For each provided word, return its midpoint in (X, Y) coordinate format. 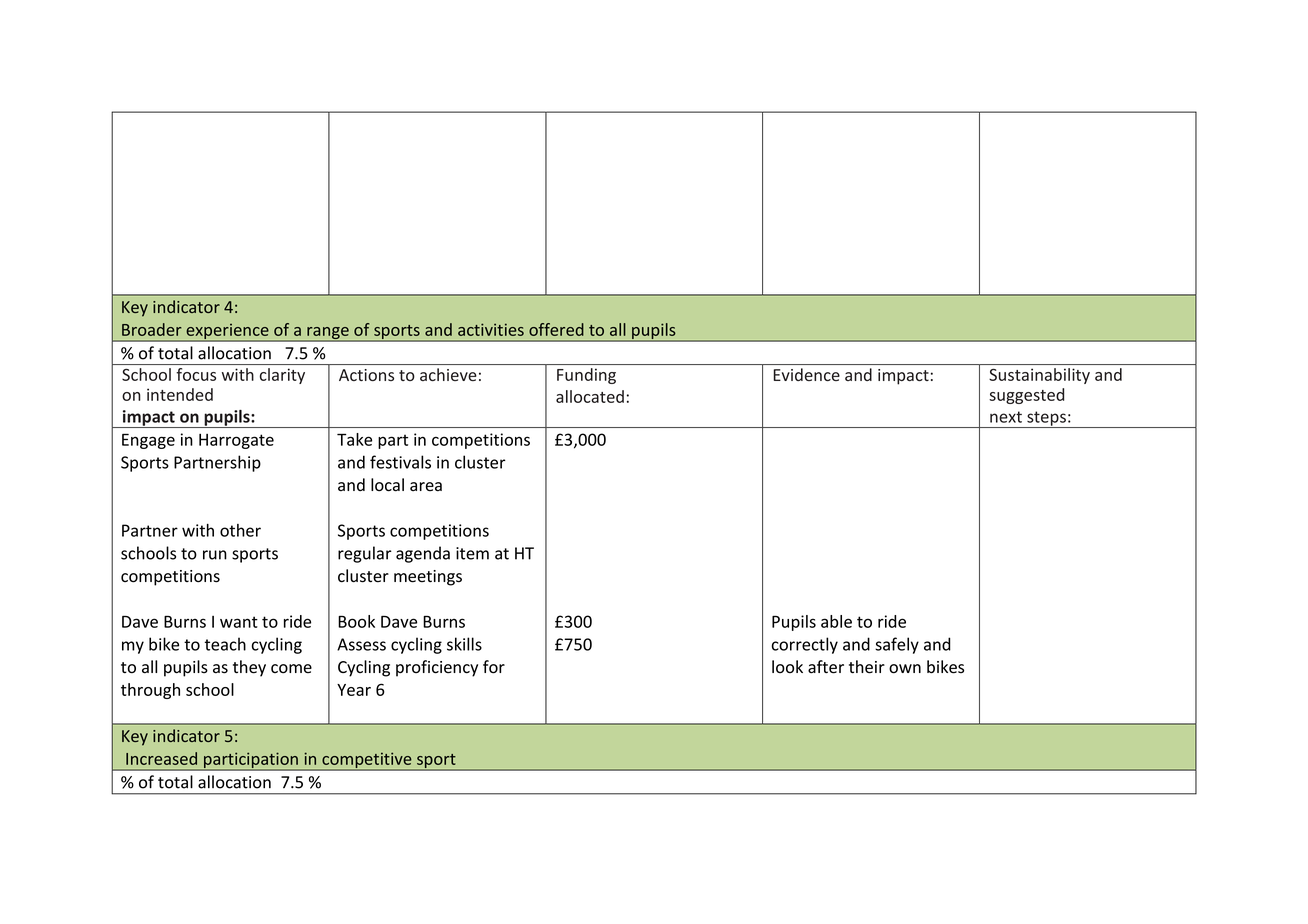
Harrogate (236, 441)
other (240, 530)
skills (464, 644)
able (836, 621)
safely (897, 645)
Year (354, 690)
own (905, 669)
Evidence (807, 374)
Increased (161, 758)
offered (556, 329)
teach (225, 644)
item (472, 553)
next (1006, 417)
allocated (590, 396)
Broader (152, 329)
